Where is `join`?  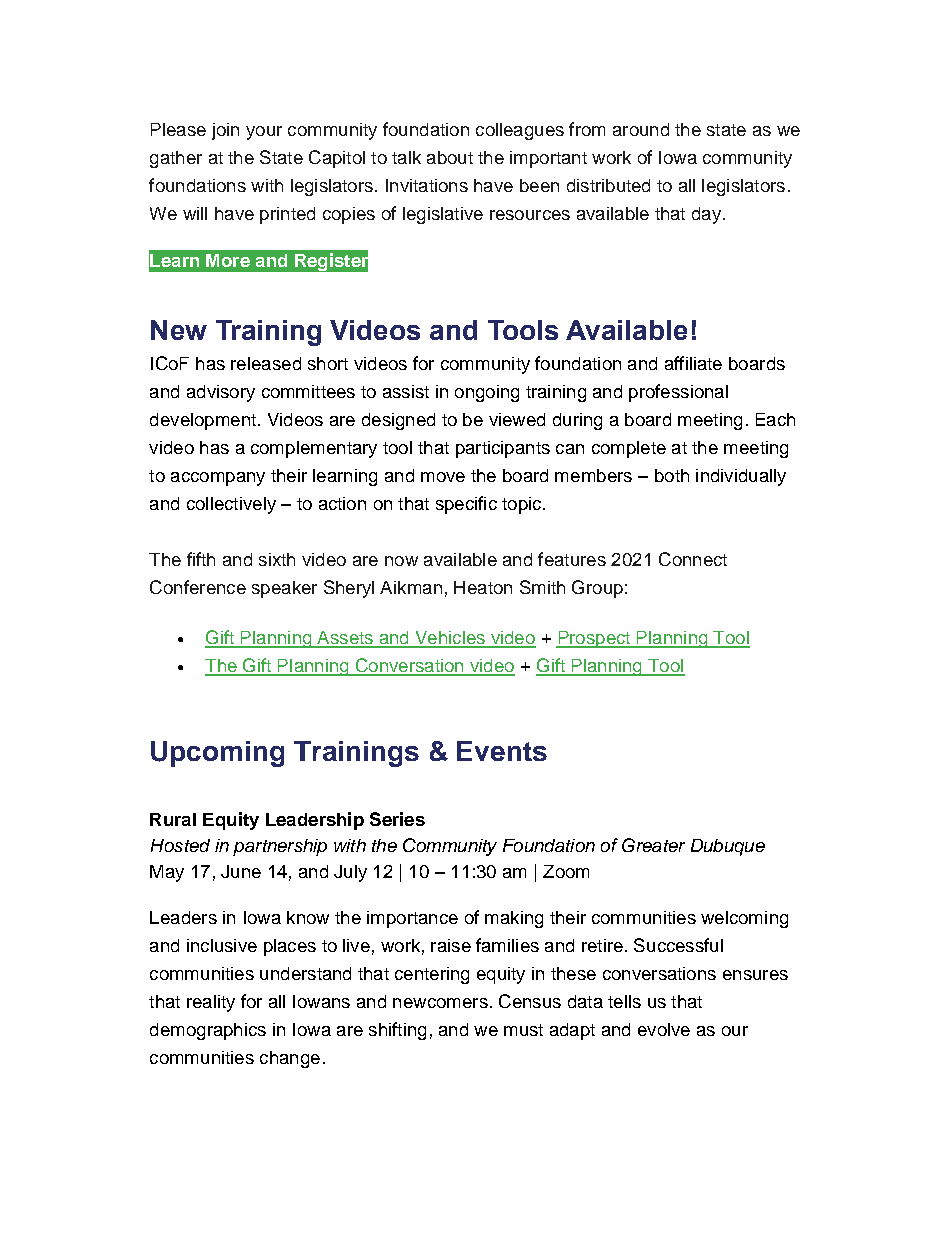 join is located at coordinates (225, 131).
